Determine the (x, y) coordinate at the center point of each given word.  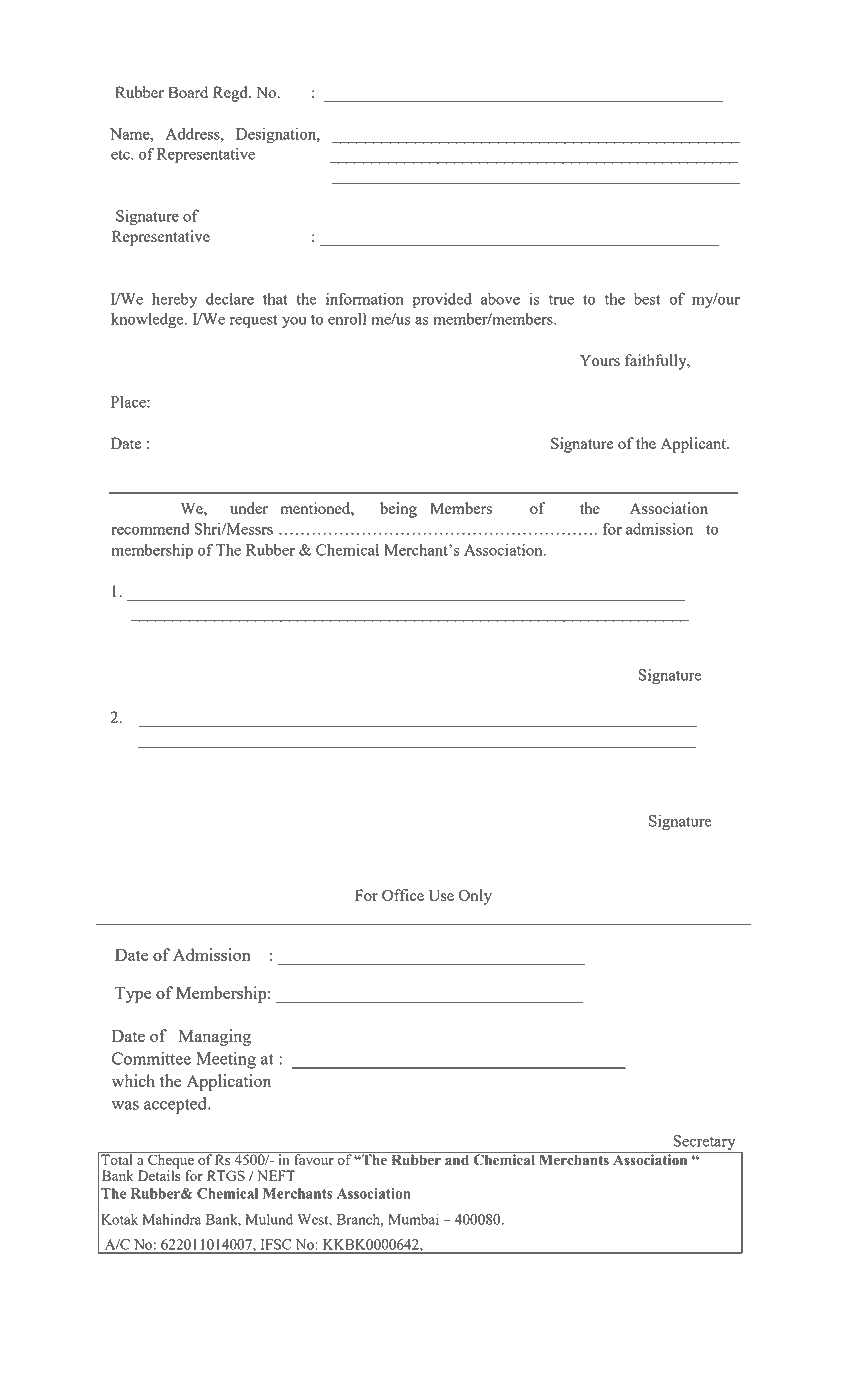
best (647, 299)
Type (133, 994)
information (365, 298)
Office (403, 895)
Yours (600, 360)
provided (442, 301)
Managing (215, 1037)
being (398, 510)
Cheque (171, 1161)
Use (441, 895)
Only (475, 897)
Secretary (704, 1144)
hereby (174, 300)
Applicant (694, 445)
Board (188, 92)
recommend (150, 529)
